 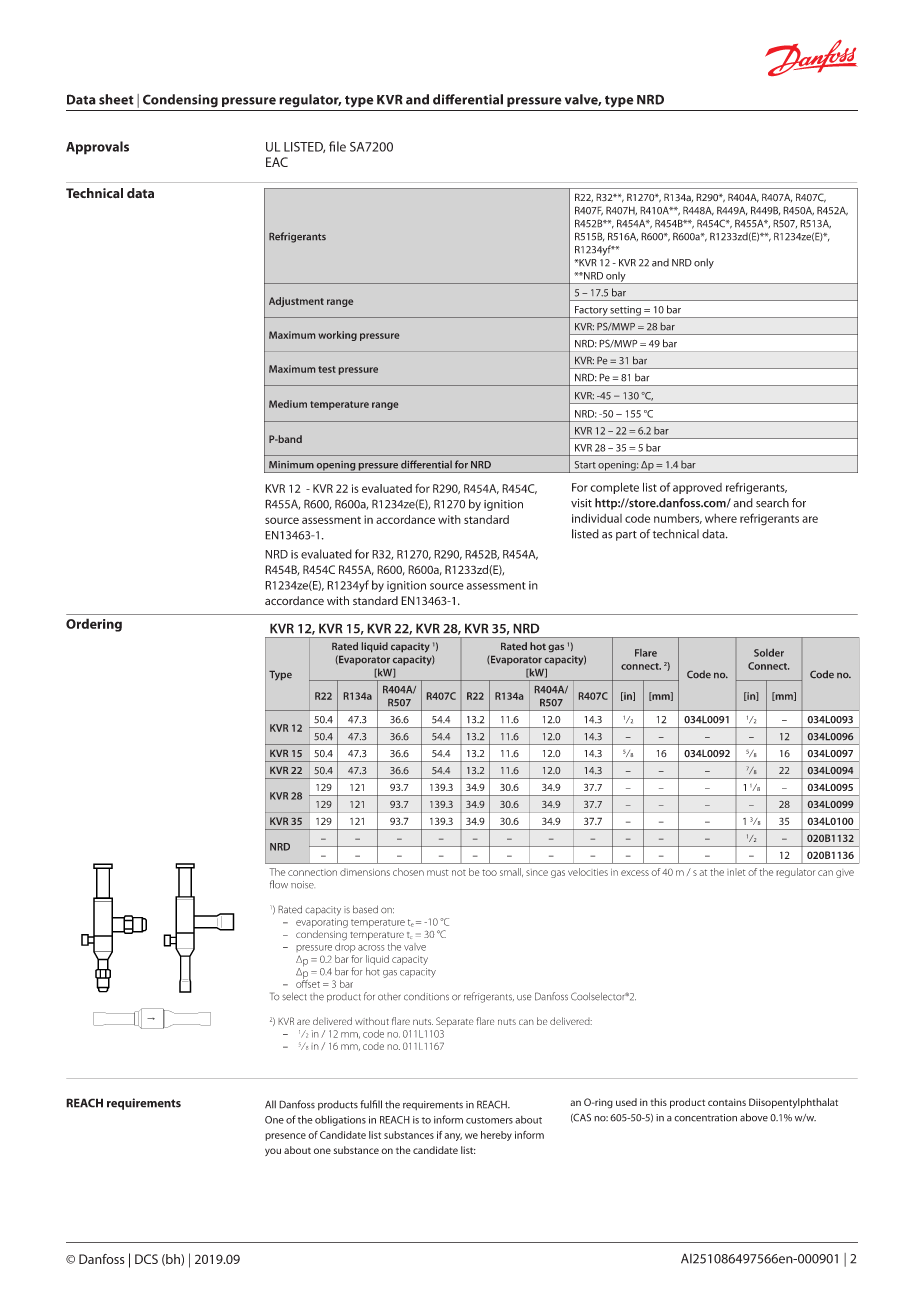 What do you see at coordinates (754, 1117) in the screenshot?
I see `above` at bounding box center [754, 1117].
